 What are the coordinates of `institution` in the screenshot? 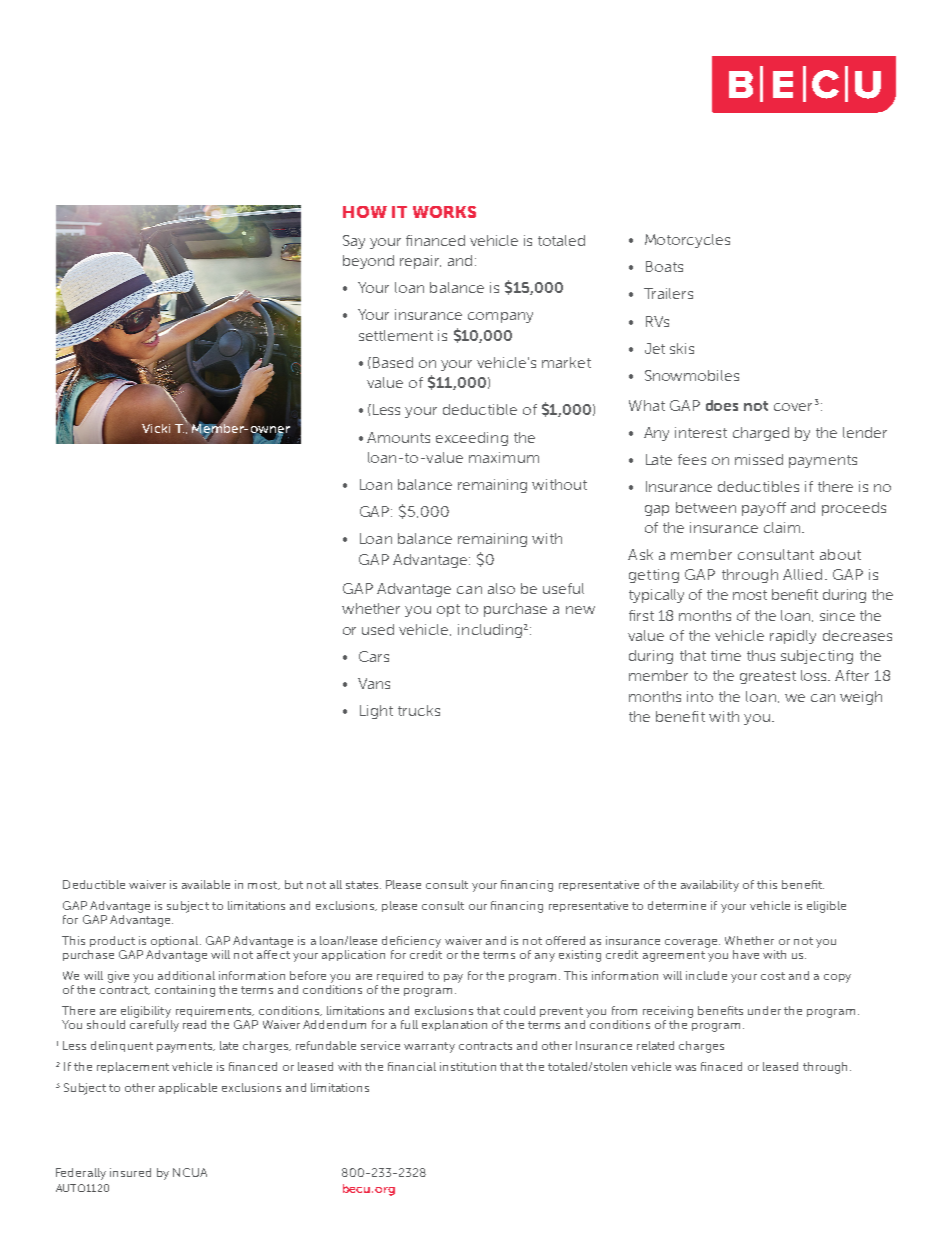 It's located at (468, 1066).
